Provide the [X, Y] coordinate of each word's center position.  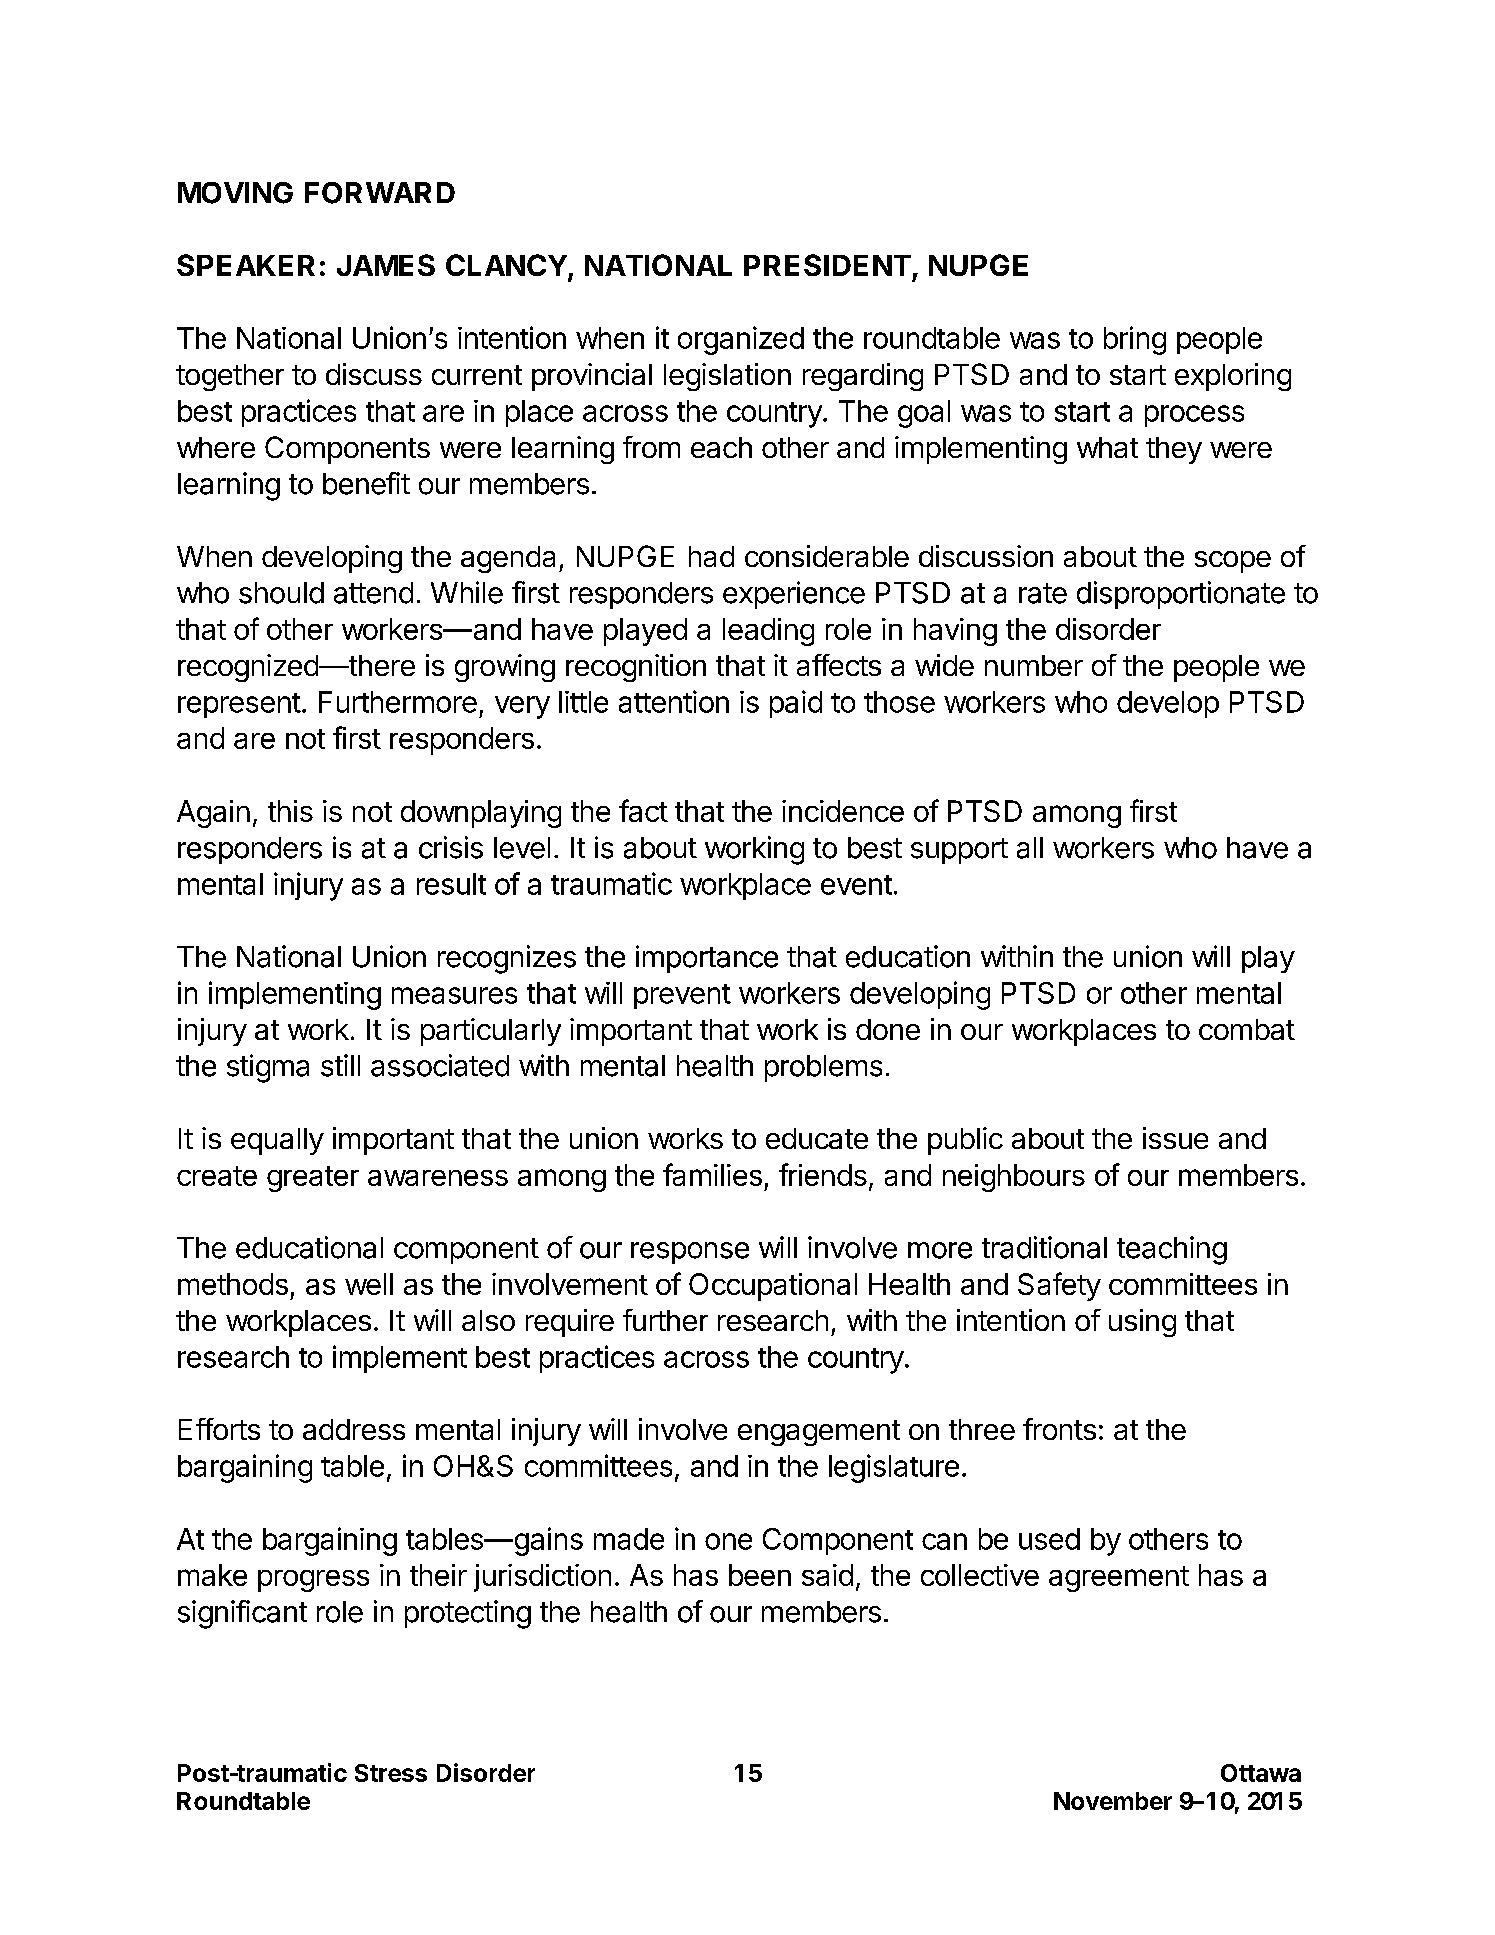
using [1142, 1323]
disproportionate [1181, 595]
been [760, 1575]
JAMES [386, 265]
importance [707, 959]
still [340, 1065]
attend [373, 593]
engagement [819, 1433]
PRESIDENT [827, 265]
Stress [391, 1773]
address [354, 1429]
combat [1247, 1029]
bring [1135, 340]
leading [768, 632]
